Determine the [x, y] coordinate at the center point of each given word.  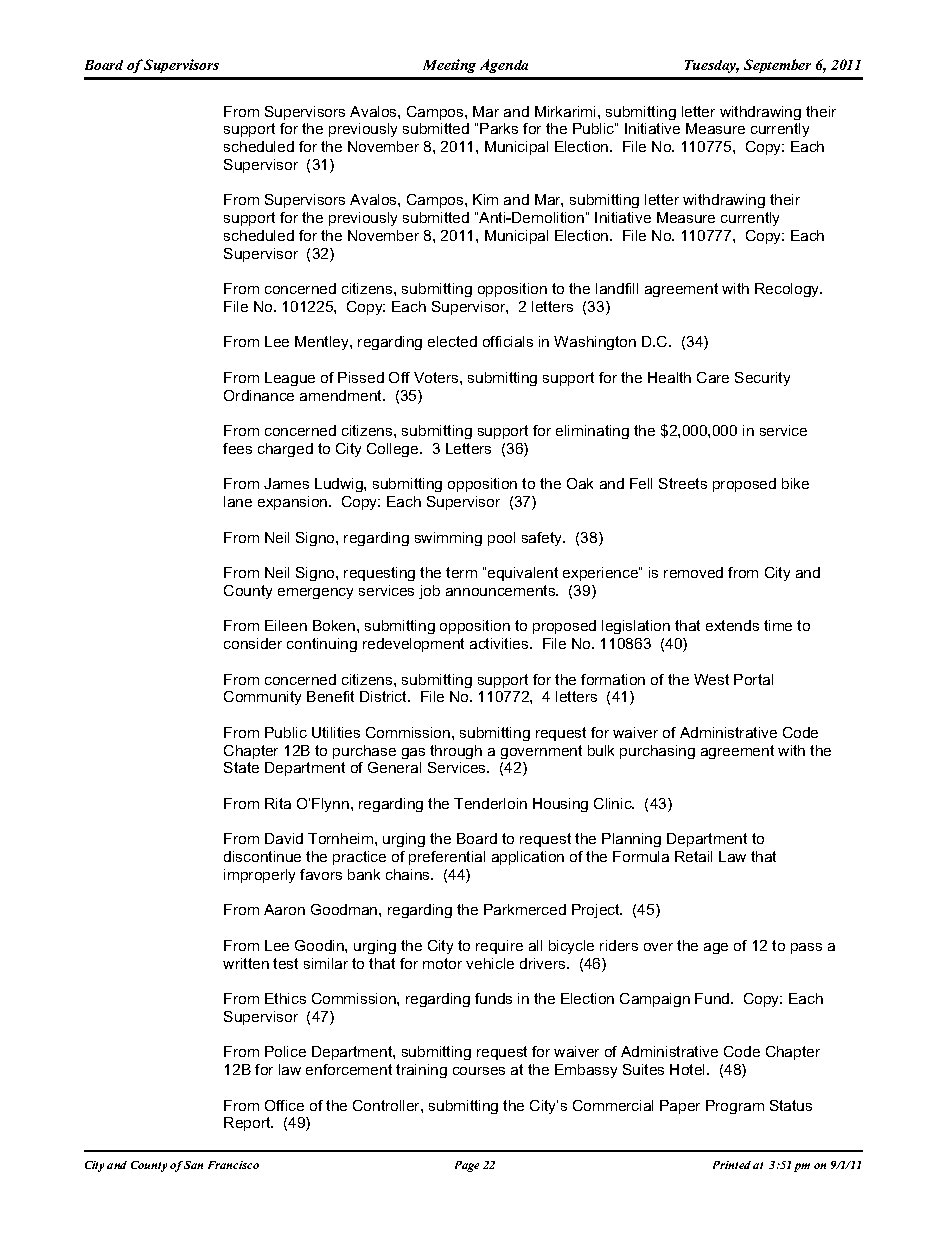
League [290, 379]
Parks [499, 128]
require [499, 947]
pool [501, 539]
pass [806, 948]
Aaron [284, 909]
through [456, 752]
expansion [294, 503]
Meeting [449, 66]
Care [713, 377]
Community [262, 698]
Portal [753, 679]
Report [248, 1124]
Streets [683, 483]
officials [508, 341]
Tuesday [712, 66]
